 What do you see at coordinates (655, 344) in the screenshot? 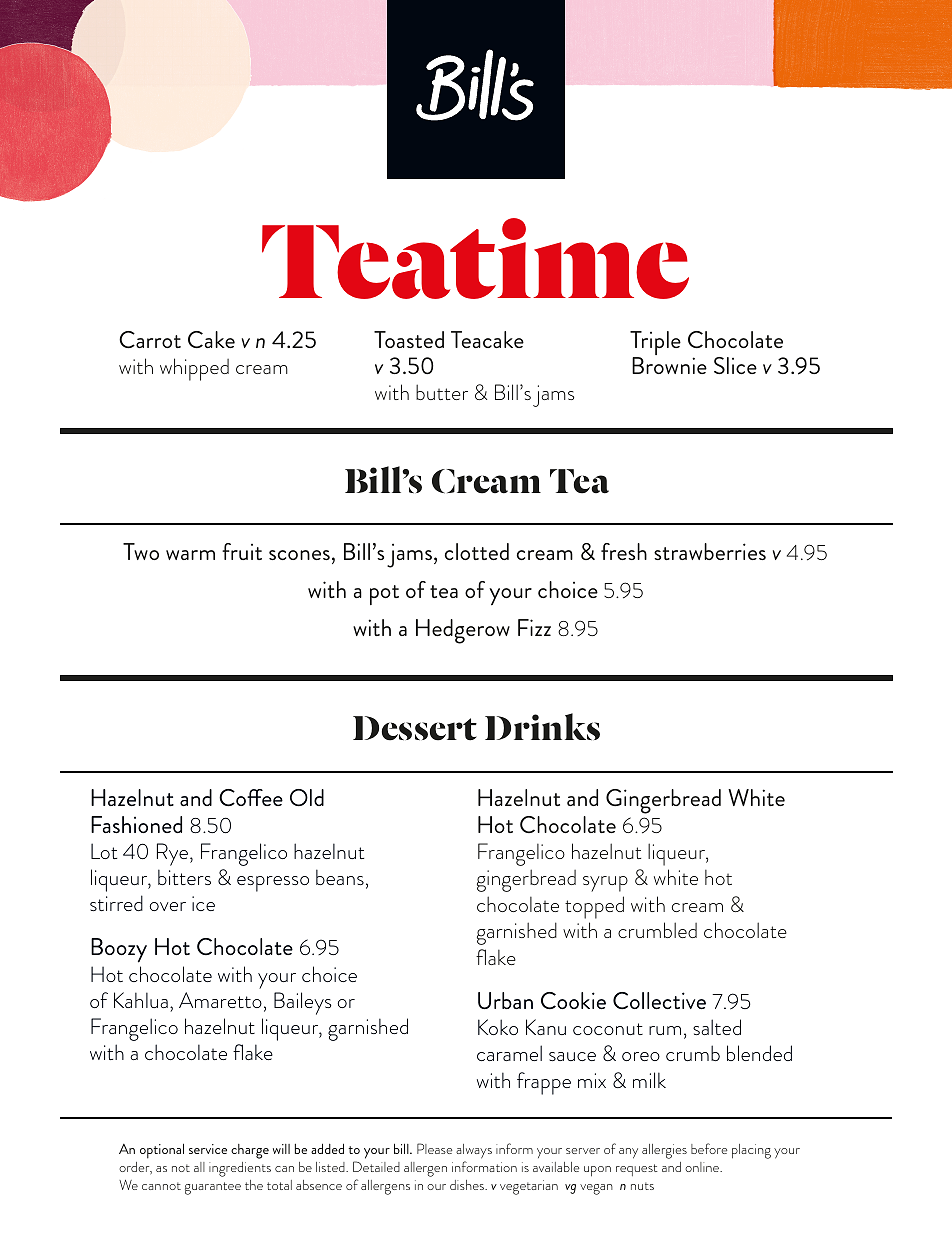
I see `Triple` at bounding box center [655, 344].
